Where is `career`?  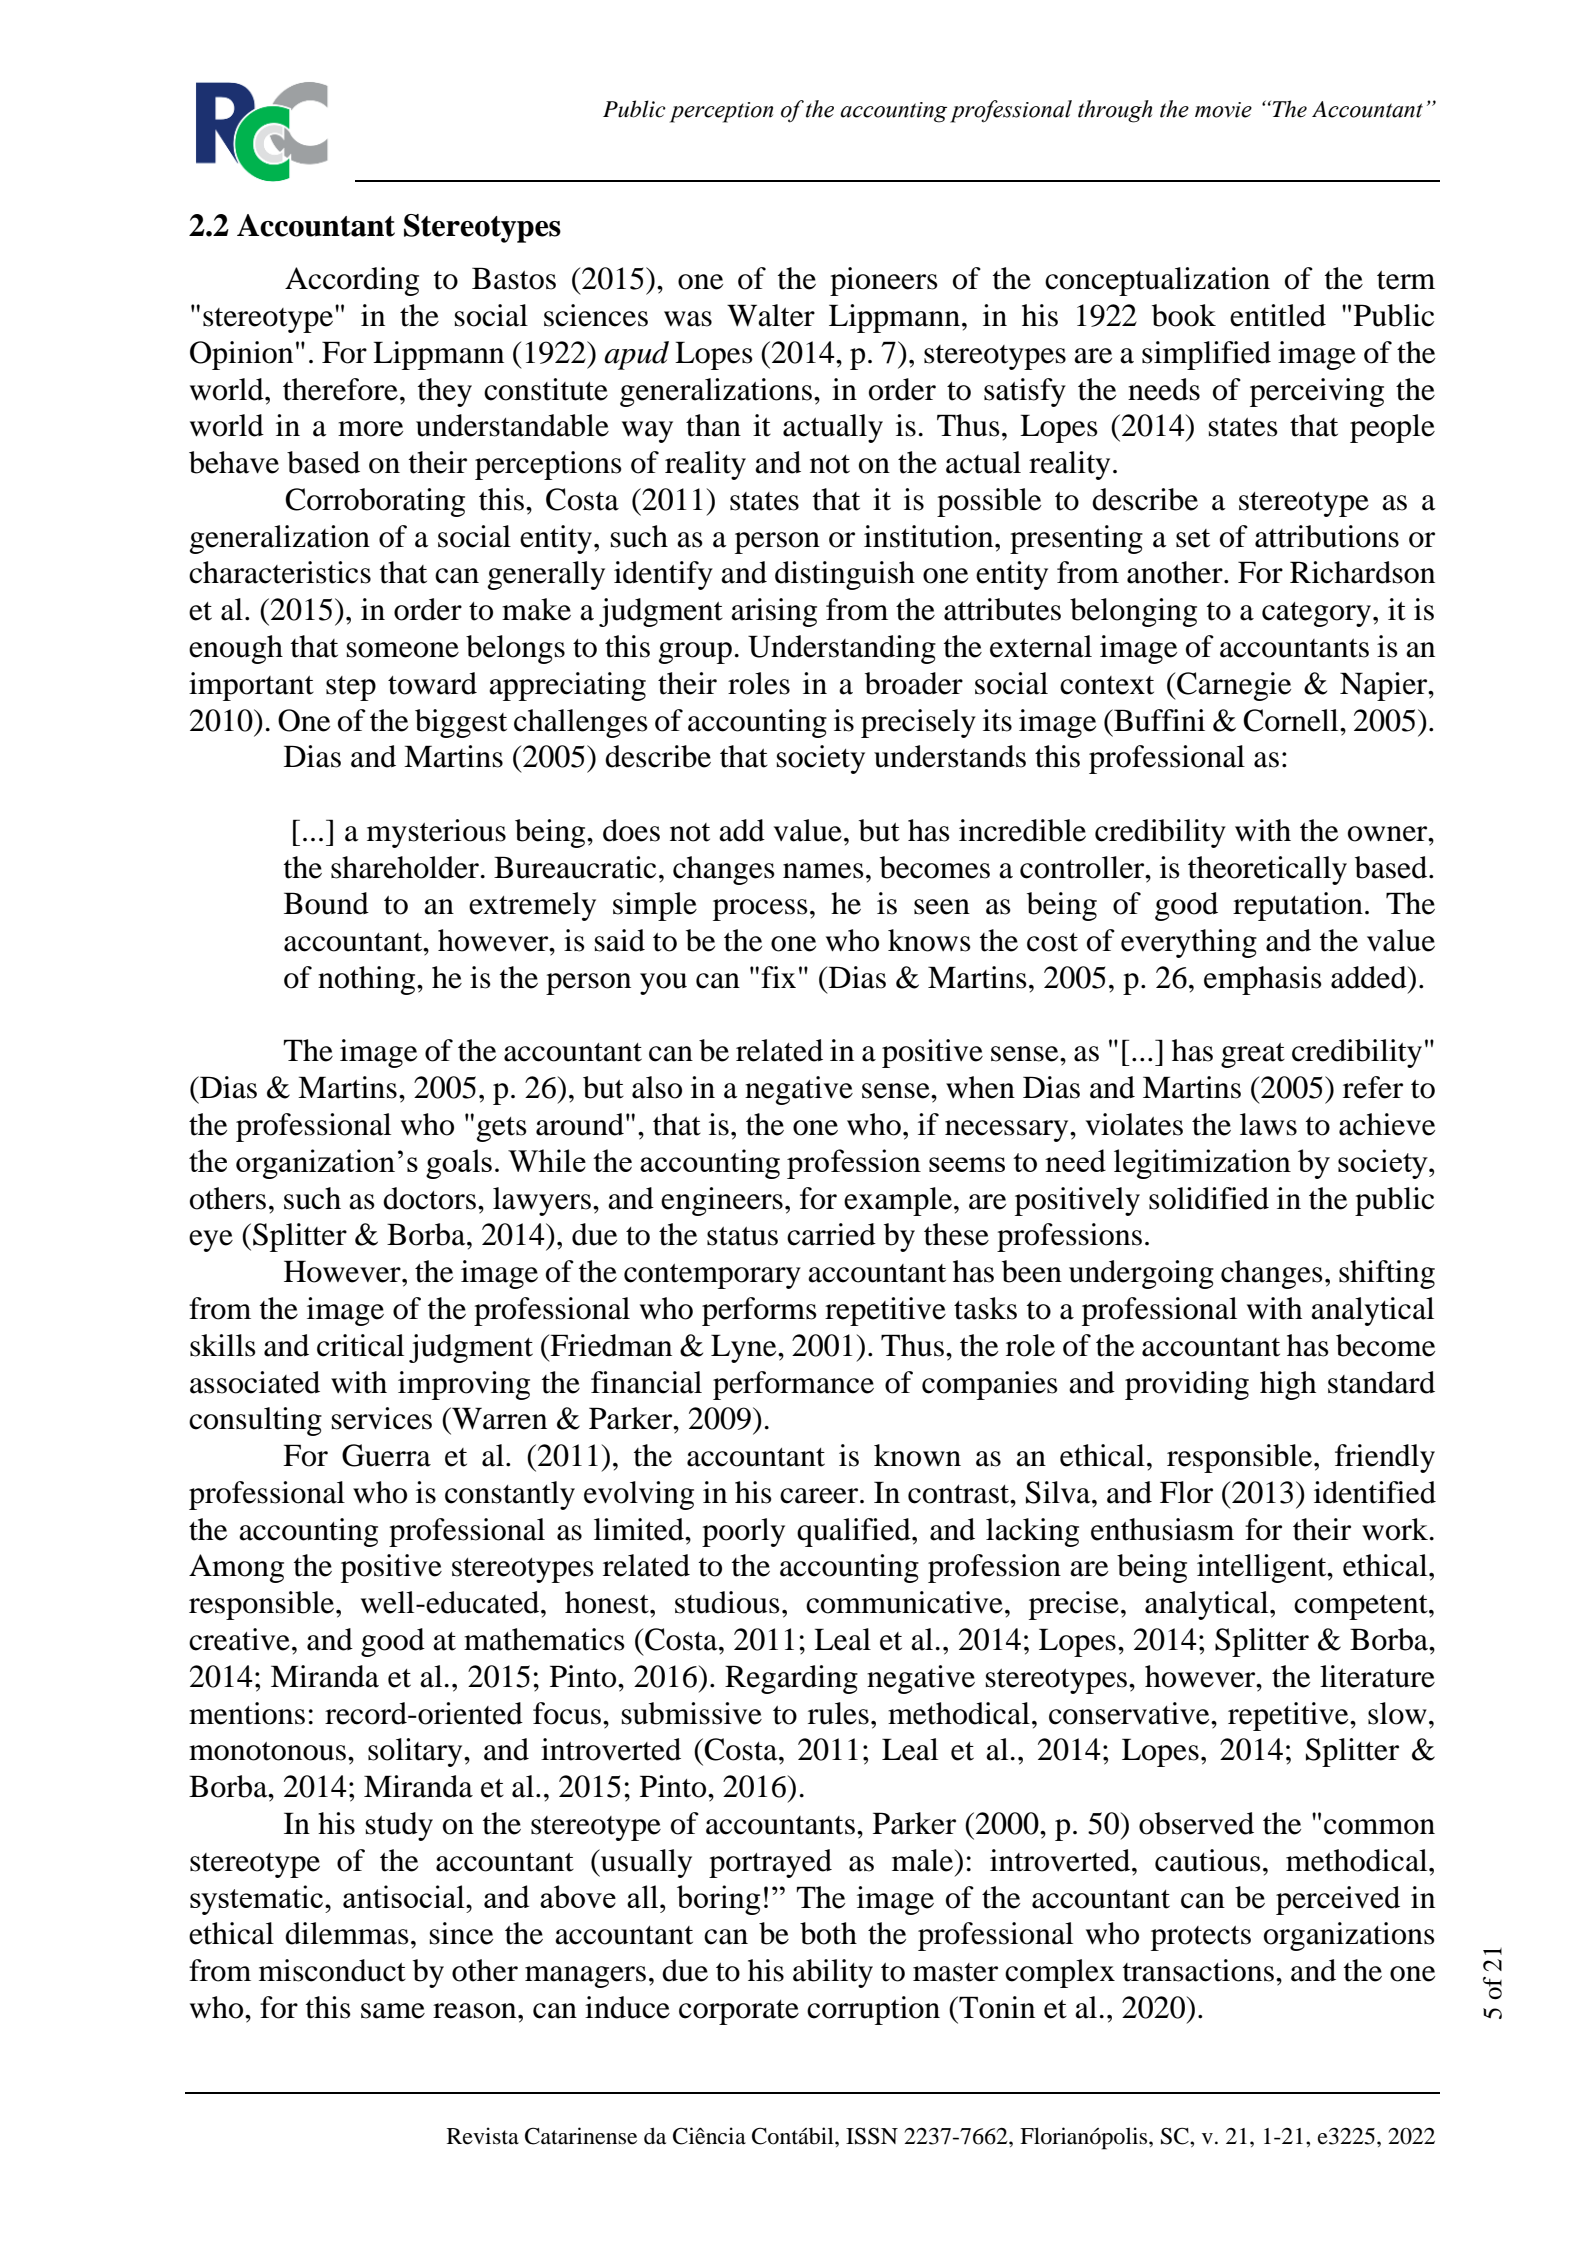 career is located at coordinates (820, 1496).
